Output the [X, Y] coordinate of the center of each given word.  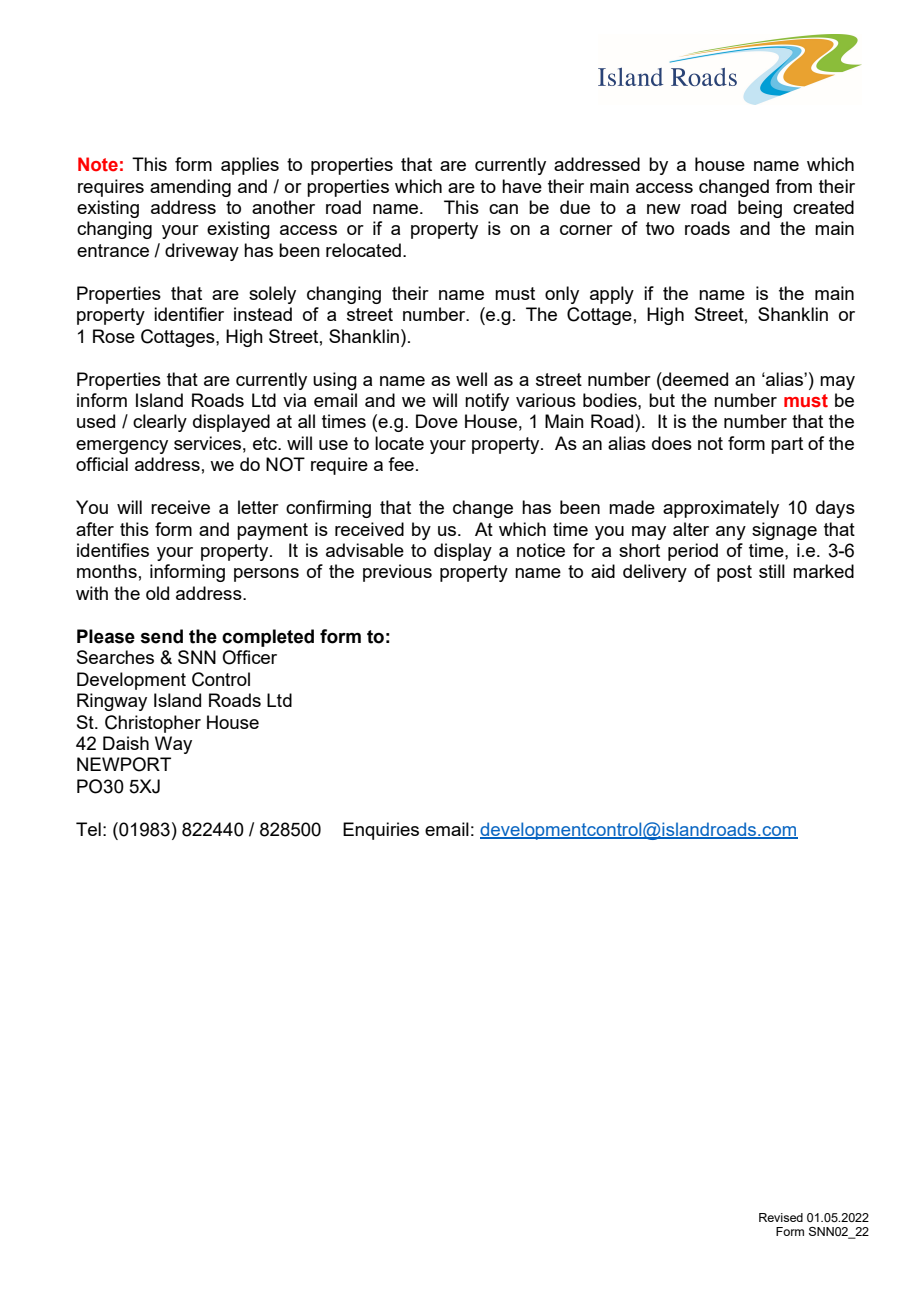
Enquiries [381, 831]
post [734, 573]
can [503, 209]
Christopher [153, 724]
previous [397, 573]
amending [190, 188]
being [760, 209]
